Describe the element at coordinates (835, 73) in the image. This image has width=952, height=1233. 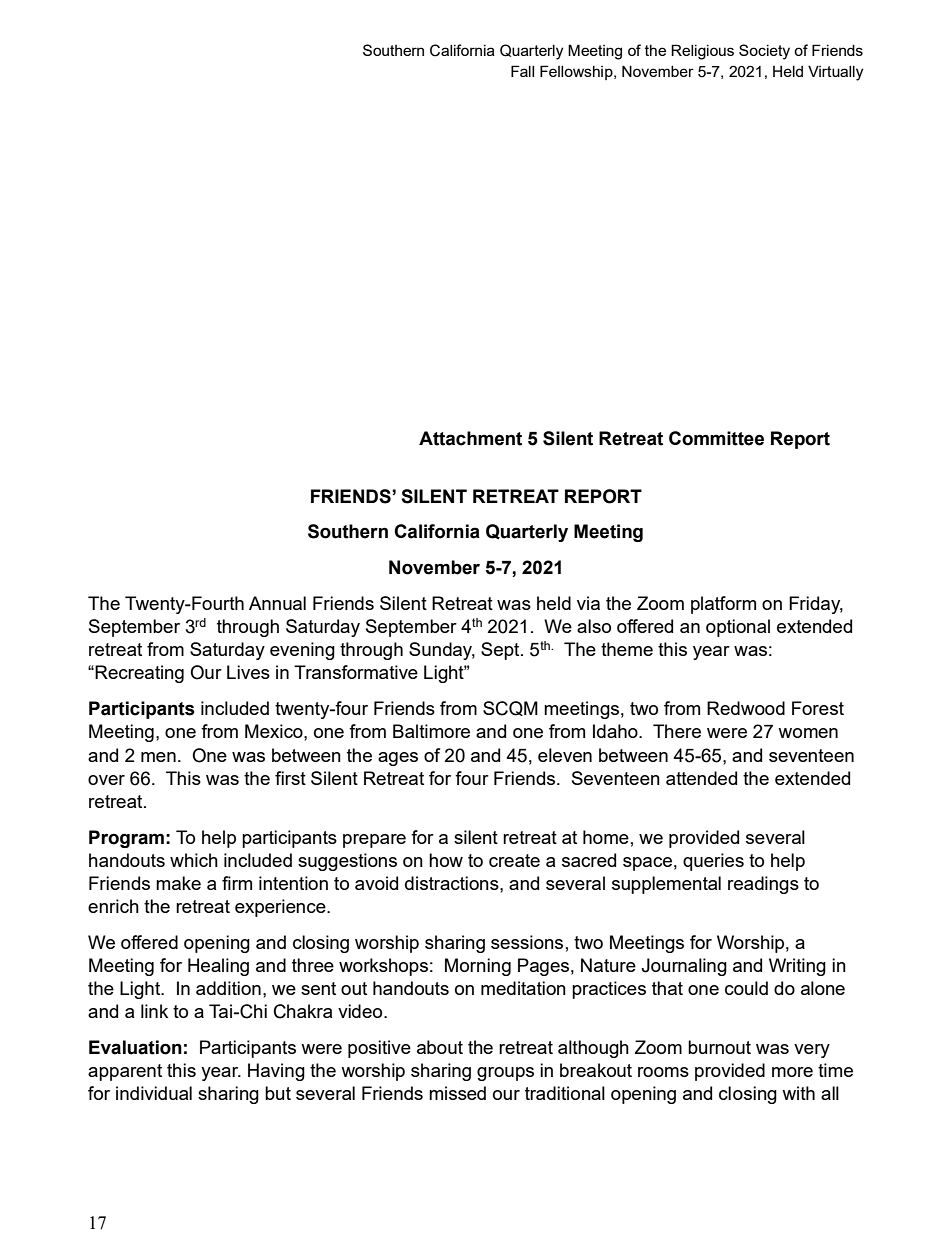
I see `Virtually` at that location.
